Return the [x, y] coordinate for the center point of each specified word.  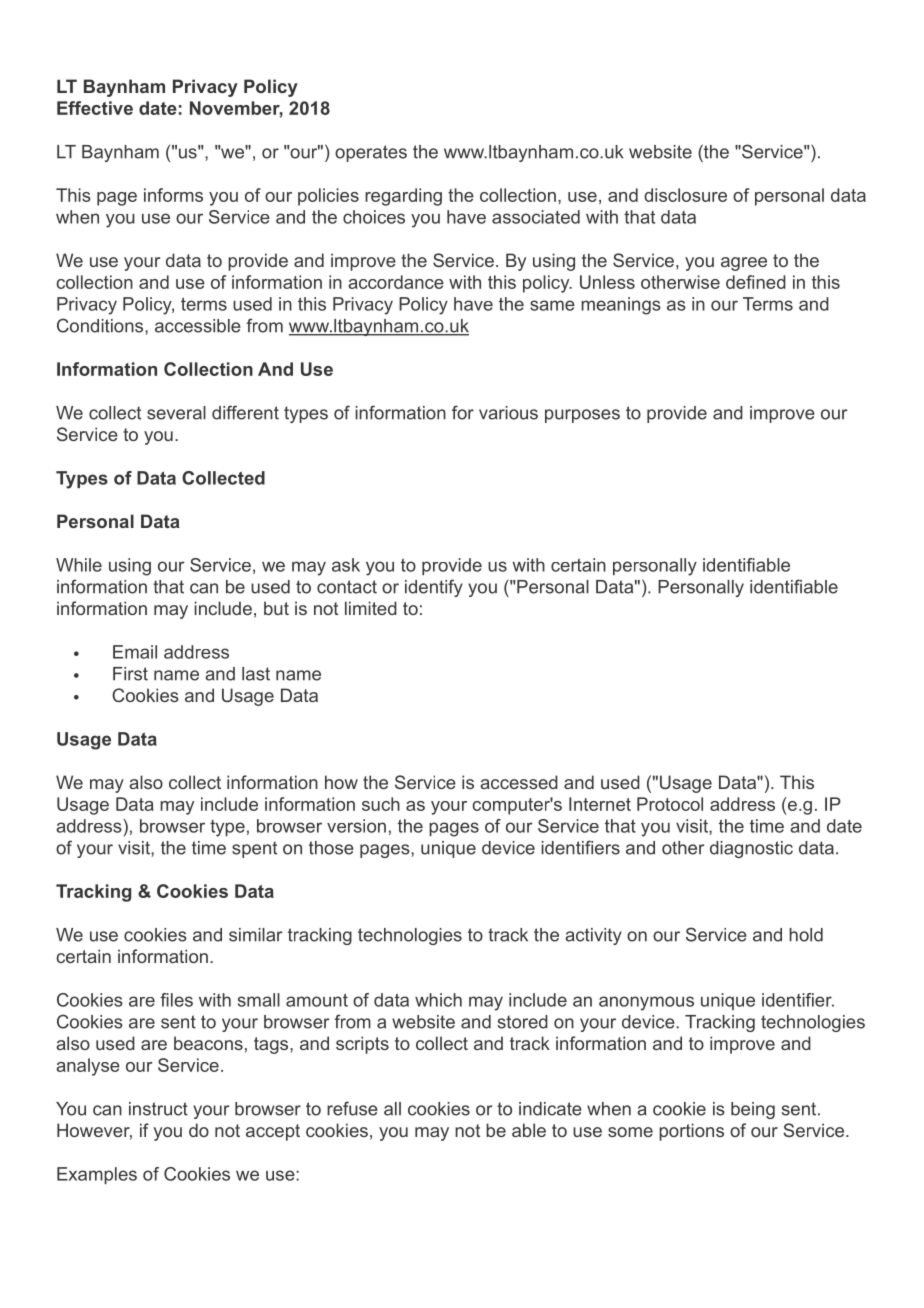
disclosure [685, 195]
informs [173, 195]
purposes [582, 416]
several [176, 413]
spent [254, 849]
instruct [158, 1109]
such [381, 804]
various [508, 413]
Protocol [670, 804]
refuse [352, 1108]
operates [371, 153]
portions [691, 1132]
